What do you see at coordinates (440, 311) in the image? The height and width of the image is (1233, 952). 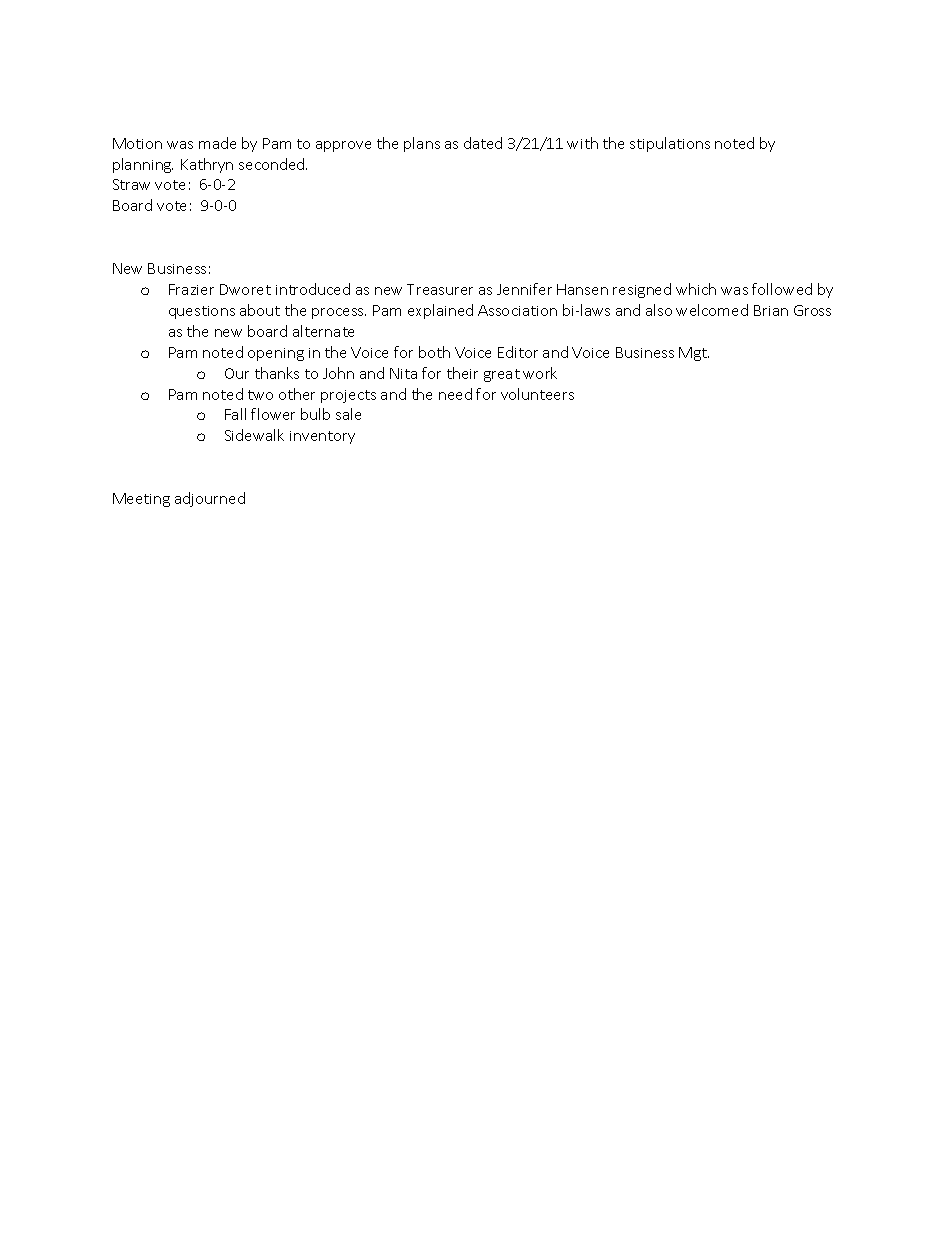 I see `explained` at bounding box center [440, 311].
